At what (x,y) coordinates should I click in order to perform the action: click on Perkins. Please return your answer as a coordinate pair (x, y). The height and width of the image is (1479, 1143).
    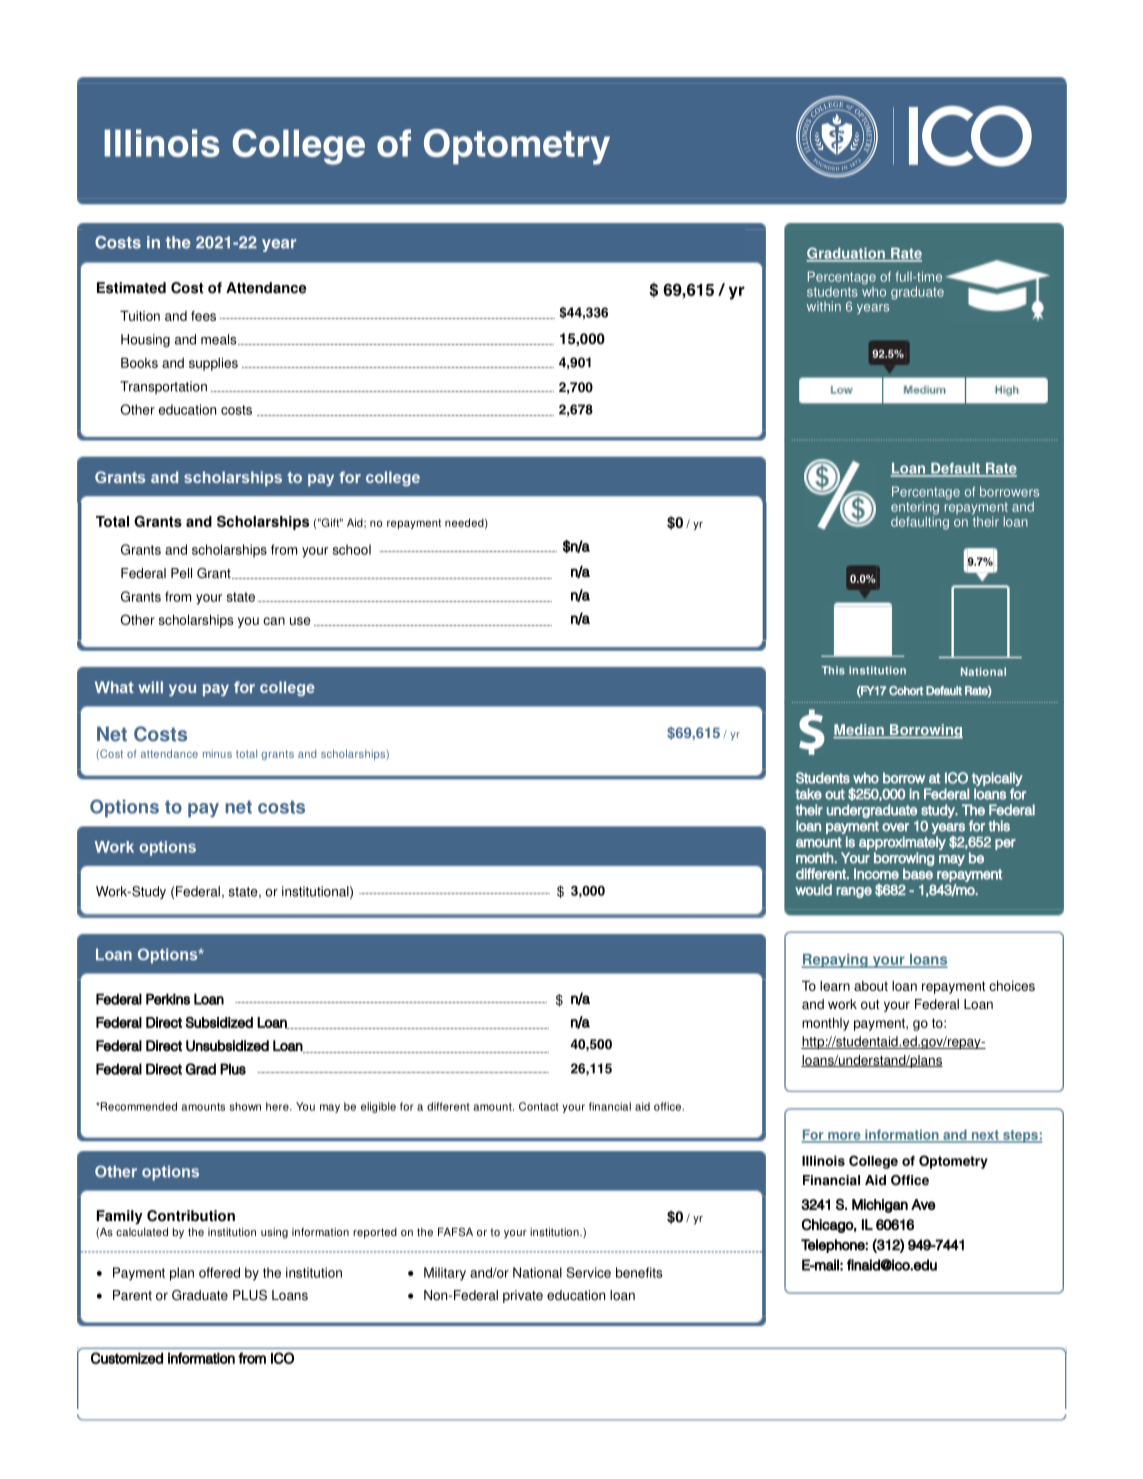
    Looking at the image, I should click on (168, 999).
